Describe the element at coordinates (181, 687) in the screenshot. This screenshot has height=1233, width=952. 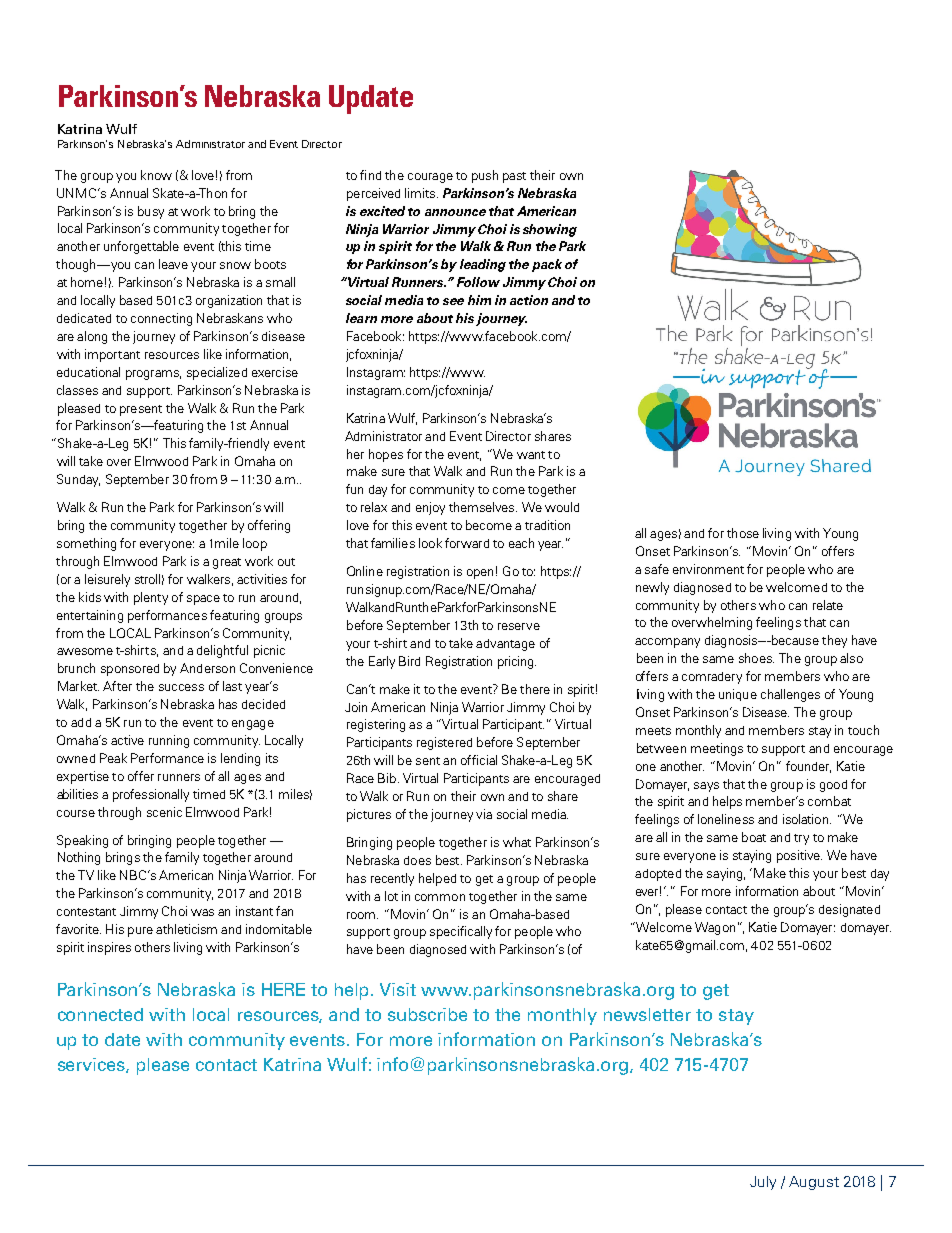
I see `success` at that location.
